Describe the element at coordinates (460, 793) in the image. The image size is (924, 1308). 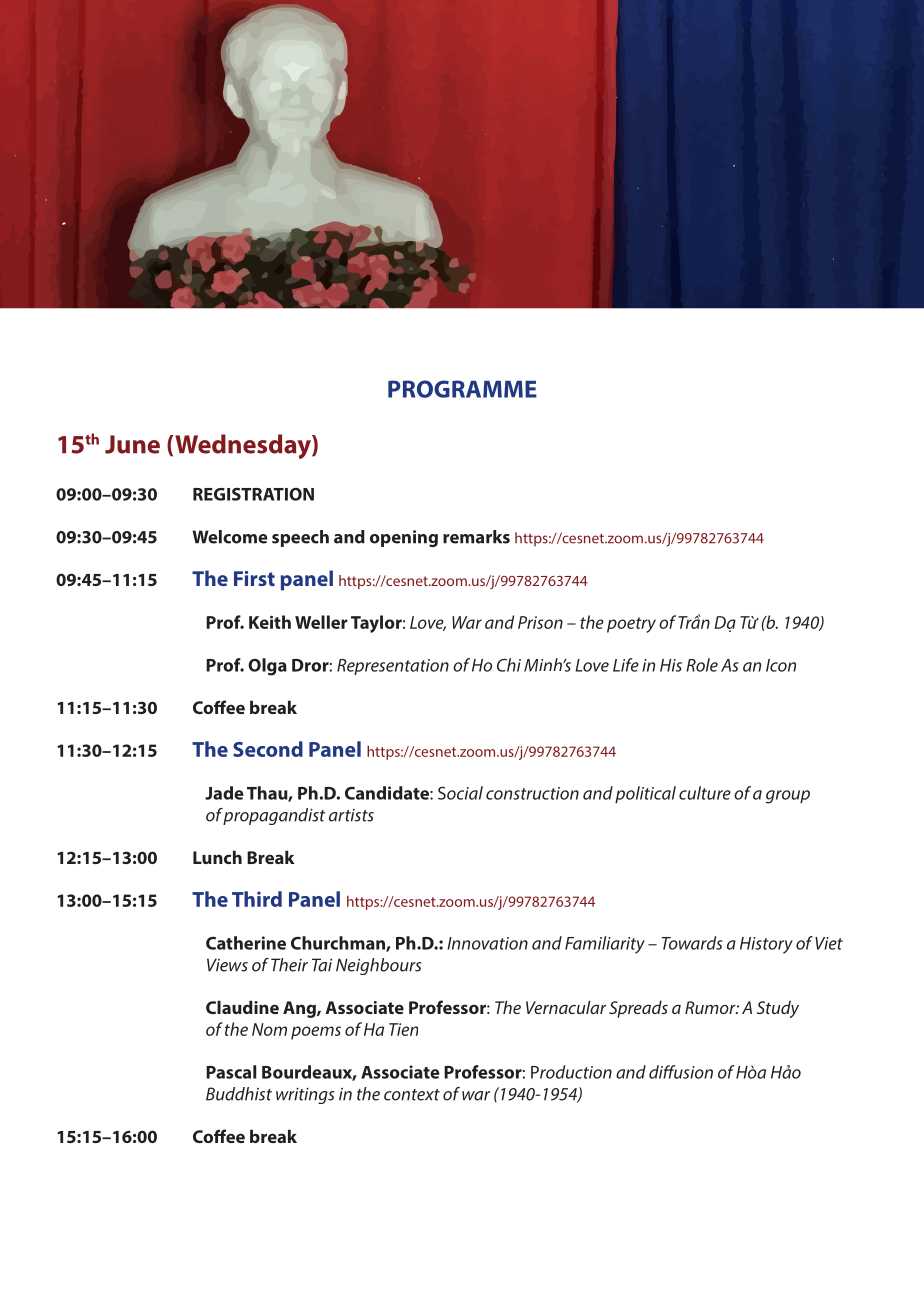
I see `Social` at that location.
